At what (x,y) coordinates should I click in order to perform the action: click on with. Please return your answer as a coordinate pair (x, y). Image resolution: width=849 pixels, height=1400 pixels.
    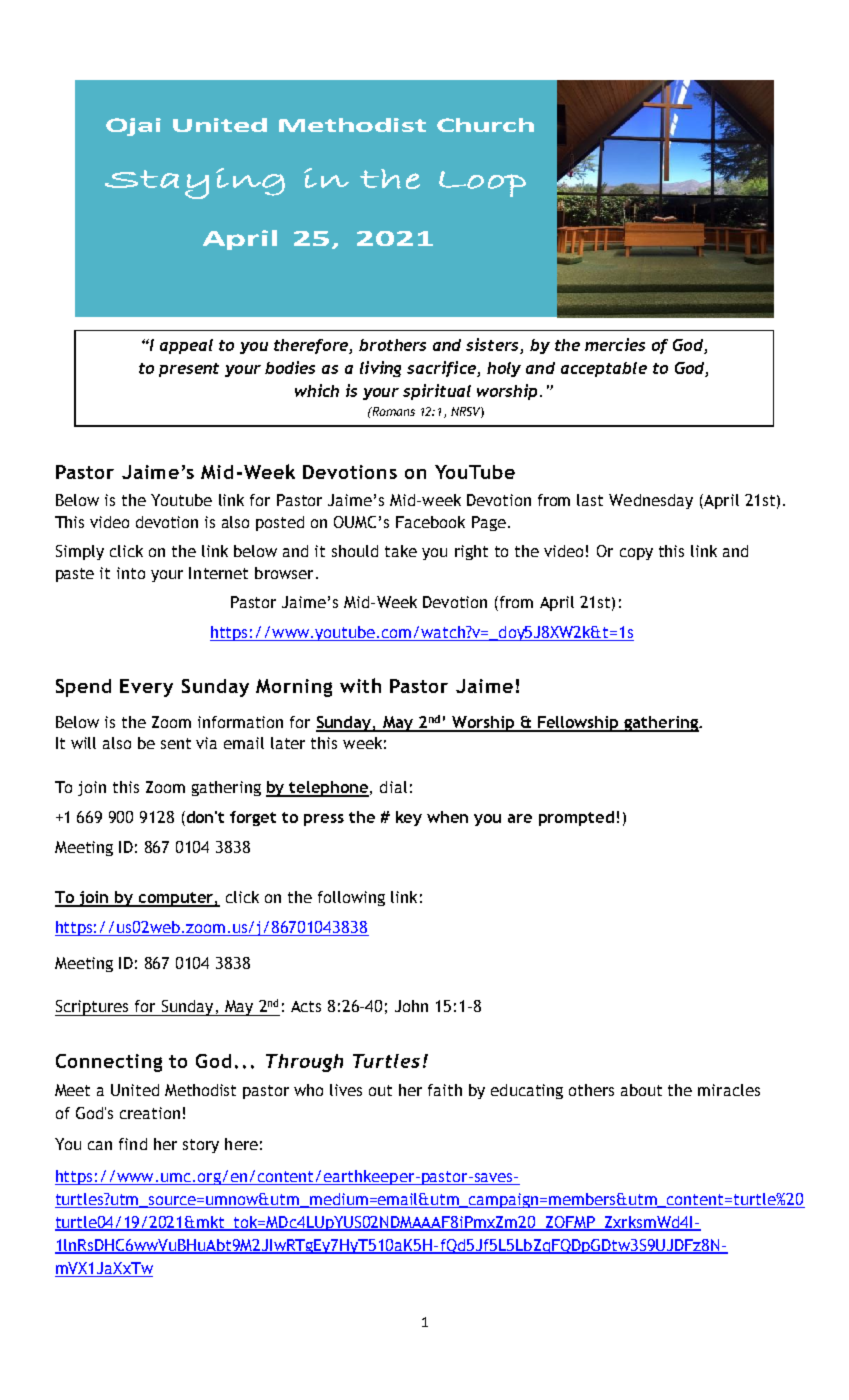
    Looking at the image, I should click on (360, 685).
